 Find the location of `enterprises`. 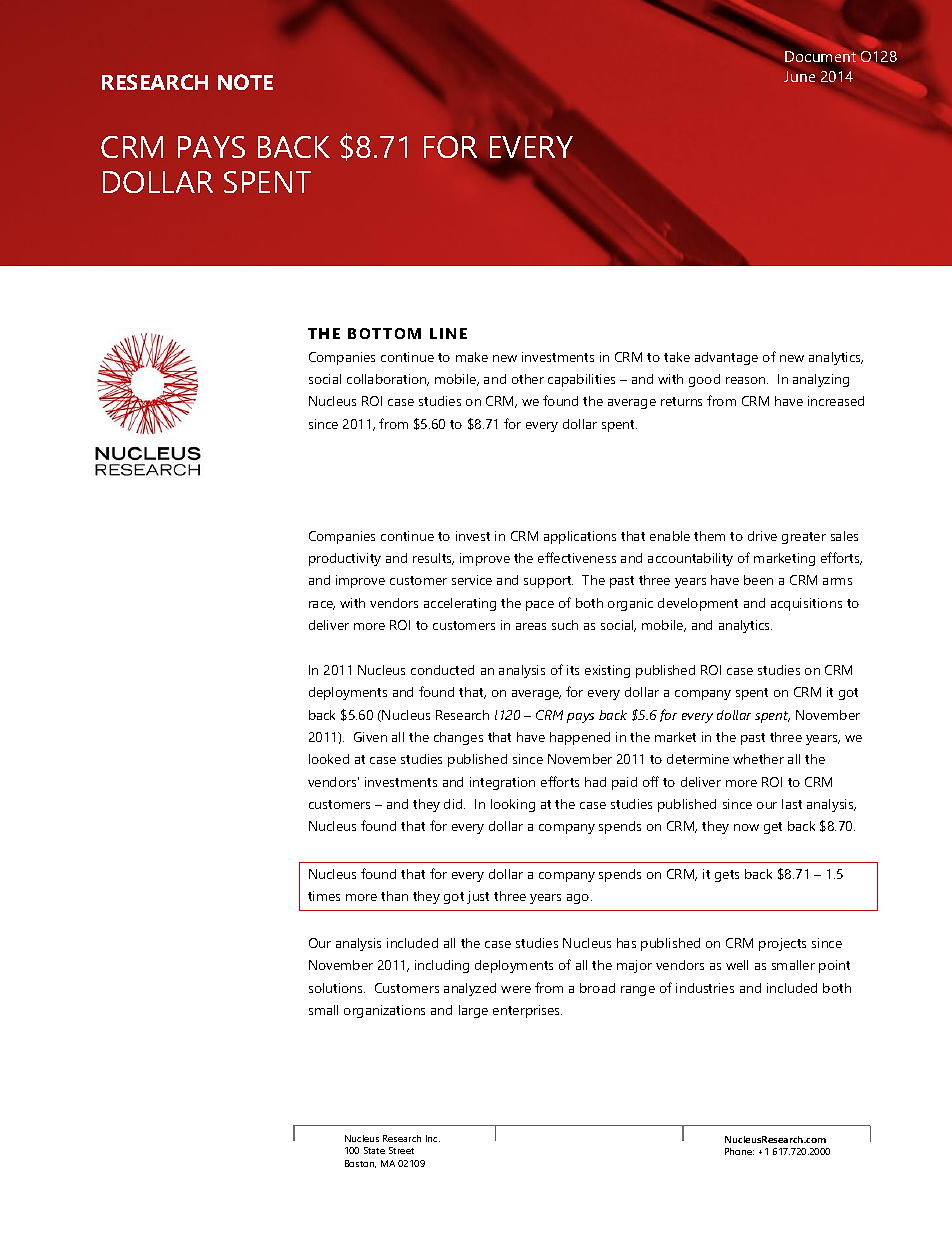

enterprises is located at coordinates (527, 1011).
